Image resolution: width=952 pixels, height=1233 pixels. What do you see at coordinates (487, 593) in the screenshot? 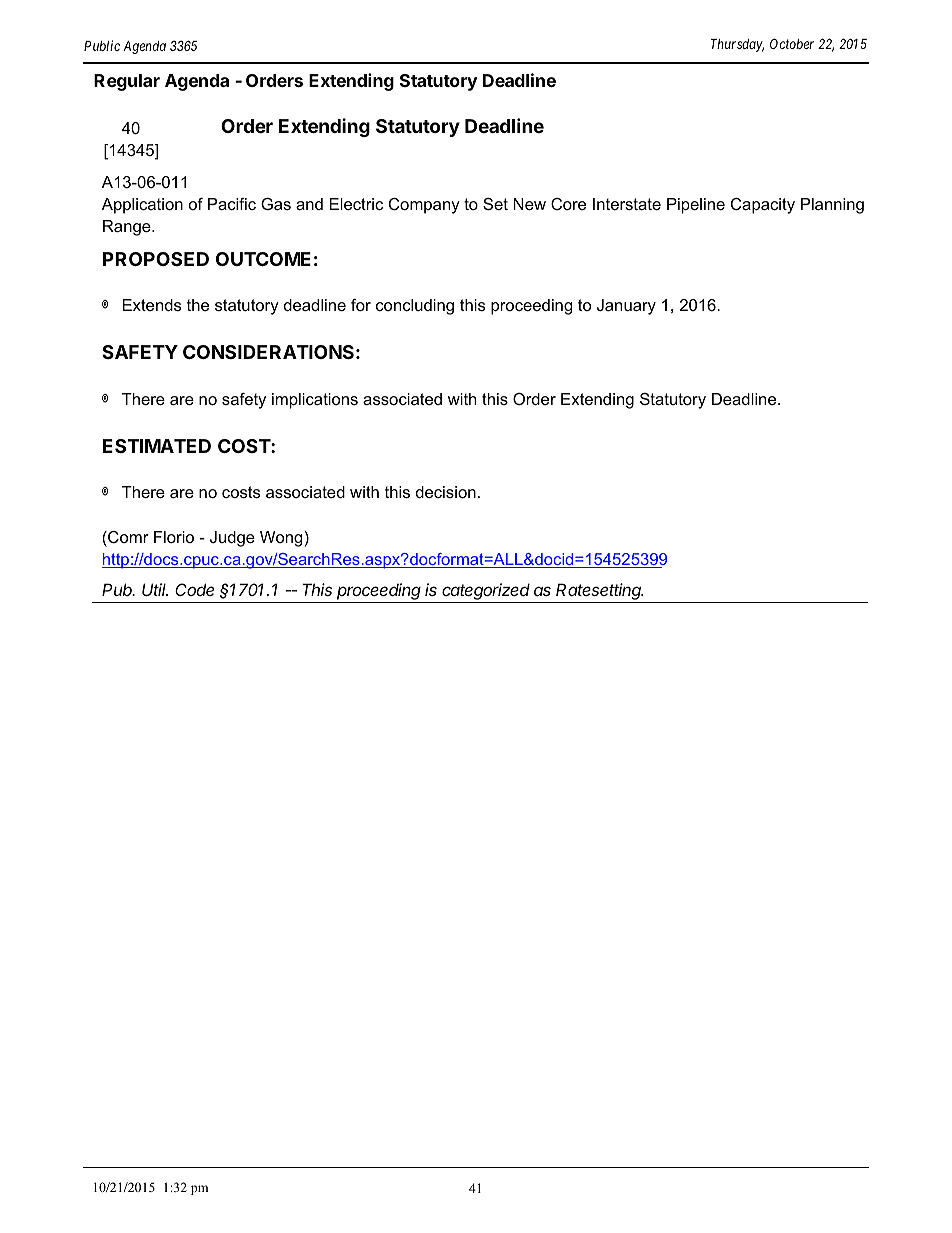
I see `categorized` at bounding box center [487, 593].
